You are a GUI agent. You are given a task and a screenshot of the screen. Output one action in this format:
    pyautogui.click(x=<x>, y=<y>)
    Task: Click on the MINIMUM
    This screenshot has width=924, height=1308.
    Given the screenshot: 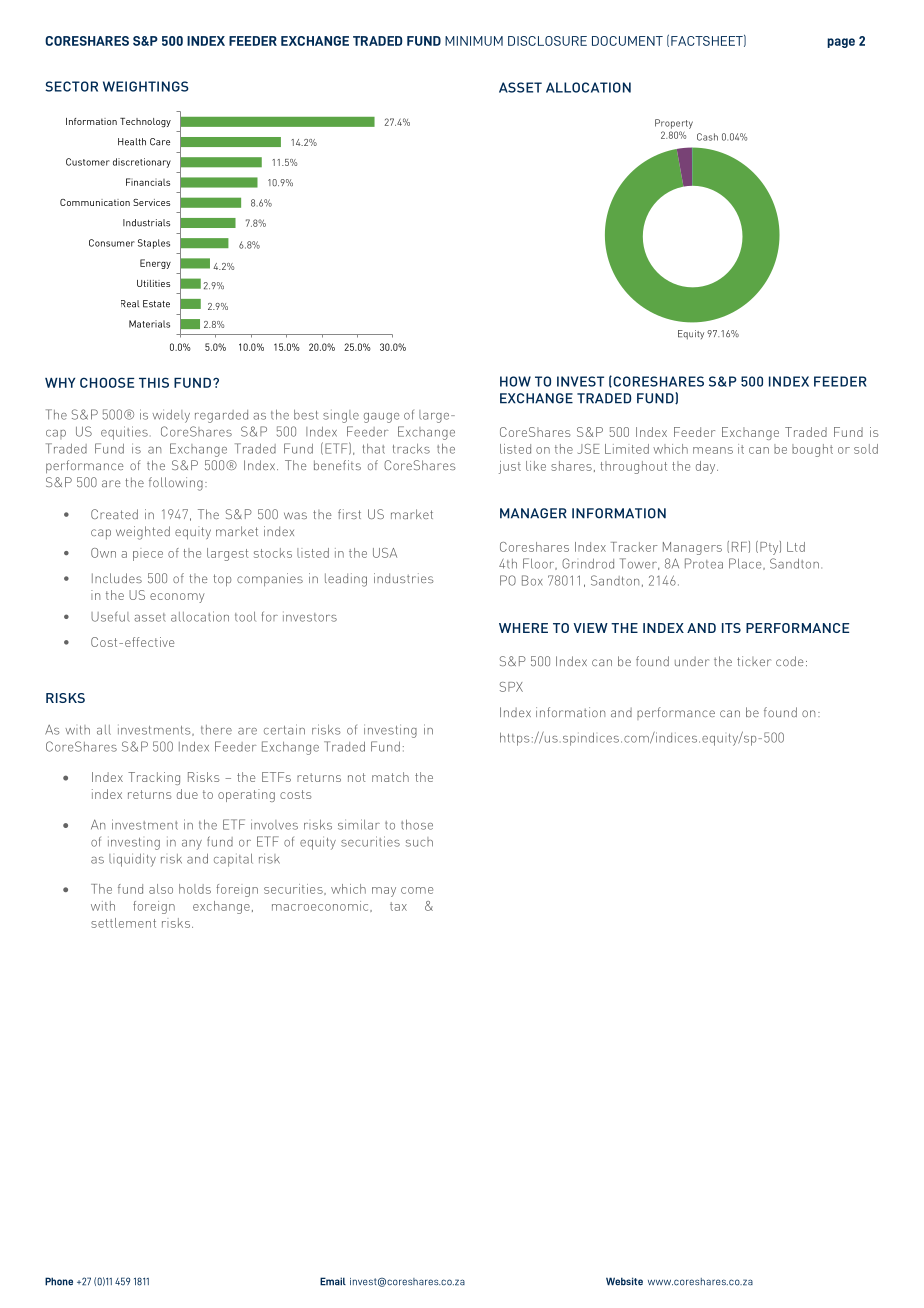 What is the action you would take?
    pyautogui.click(x=474, y=41)
